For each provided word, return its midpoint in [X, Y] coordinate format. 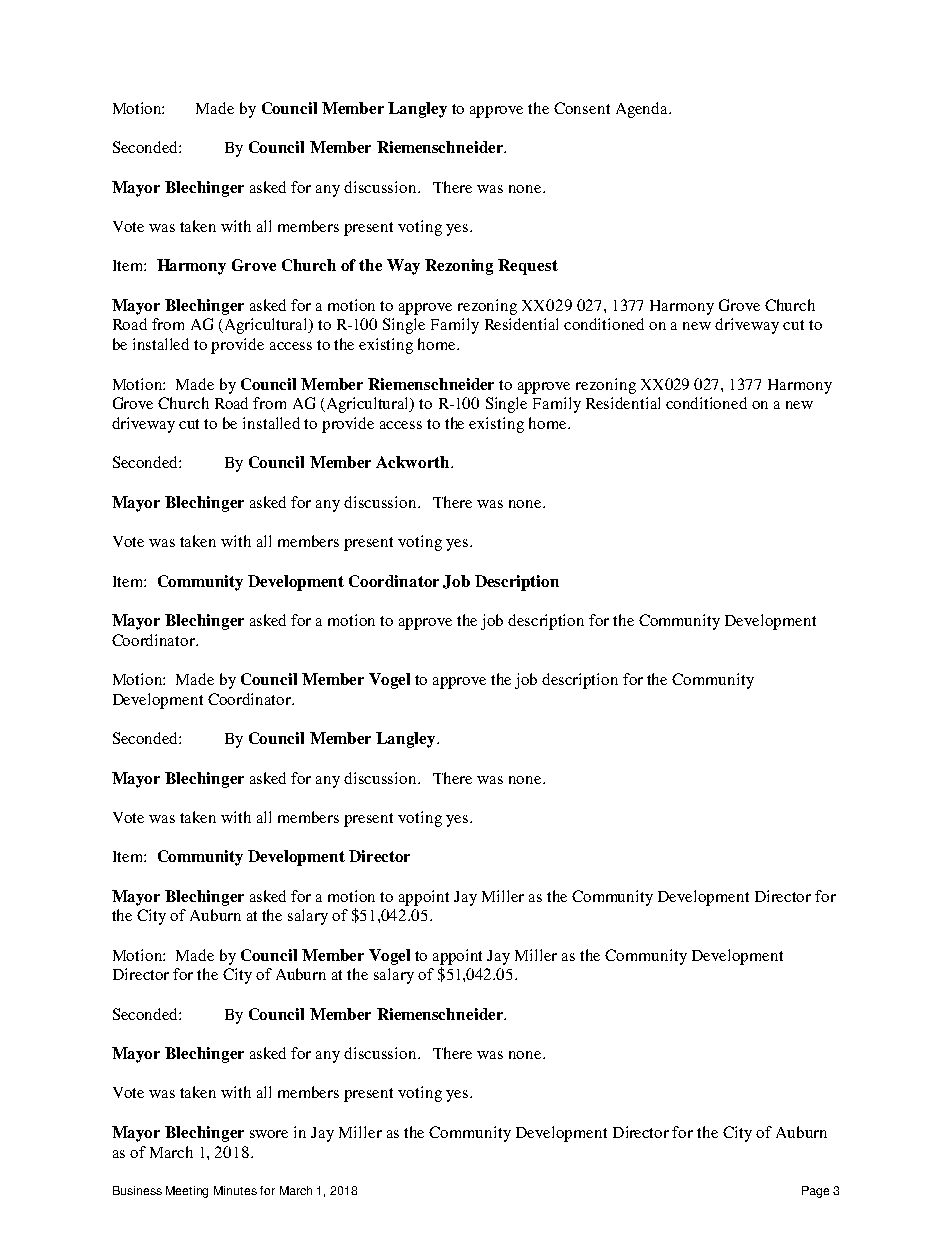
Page [815, 1192]
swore [269, 1134]
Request [528, 267]
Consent [582, 108]
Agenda [643, 110]
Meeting [187, 1192]
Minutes [235, 1190]
